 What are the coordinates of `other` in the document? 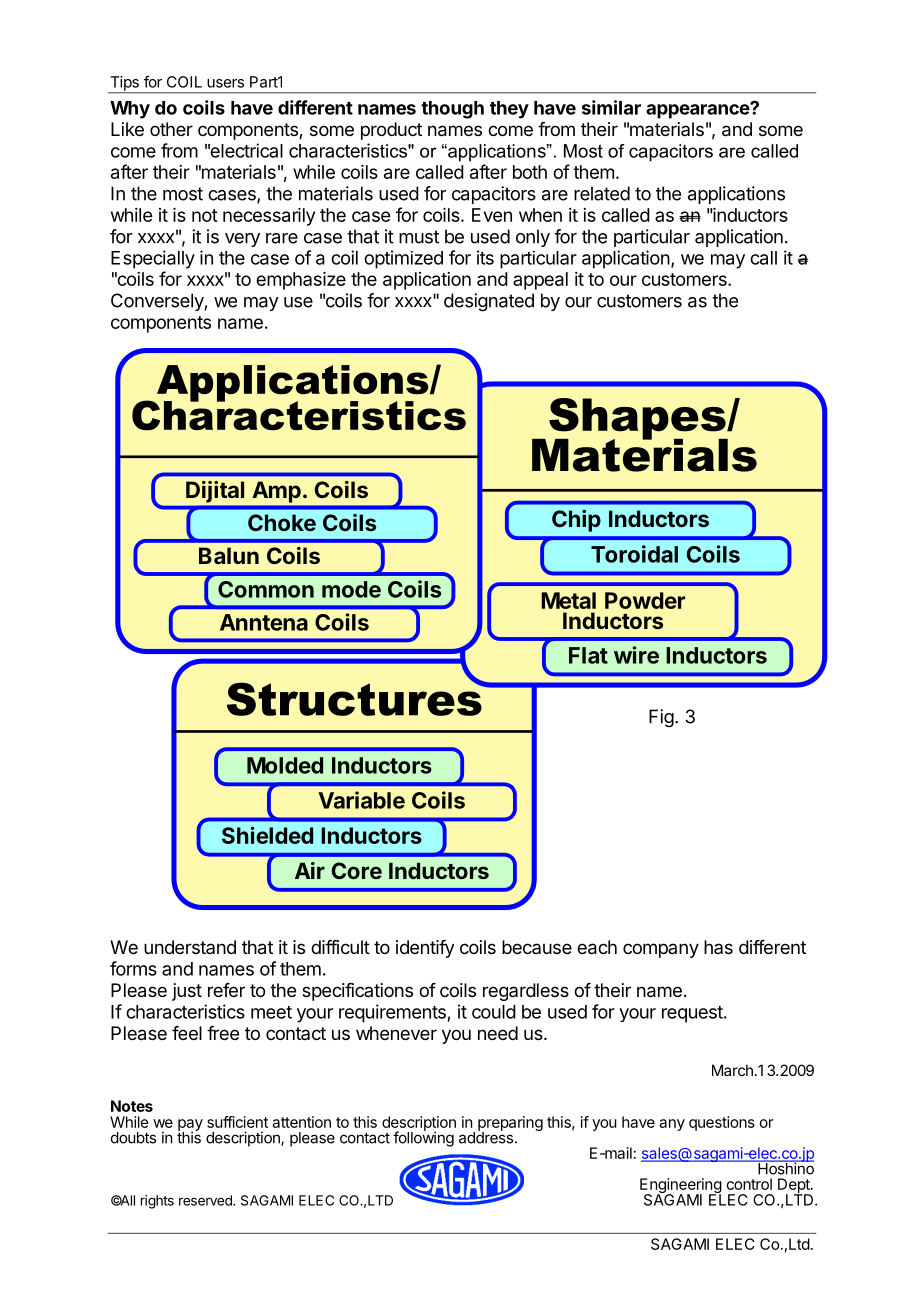 It's located at (171, 129).
